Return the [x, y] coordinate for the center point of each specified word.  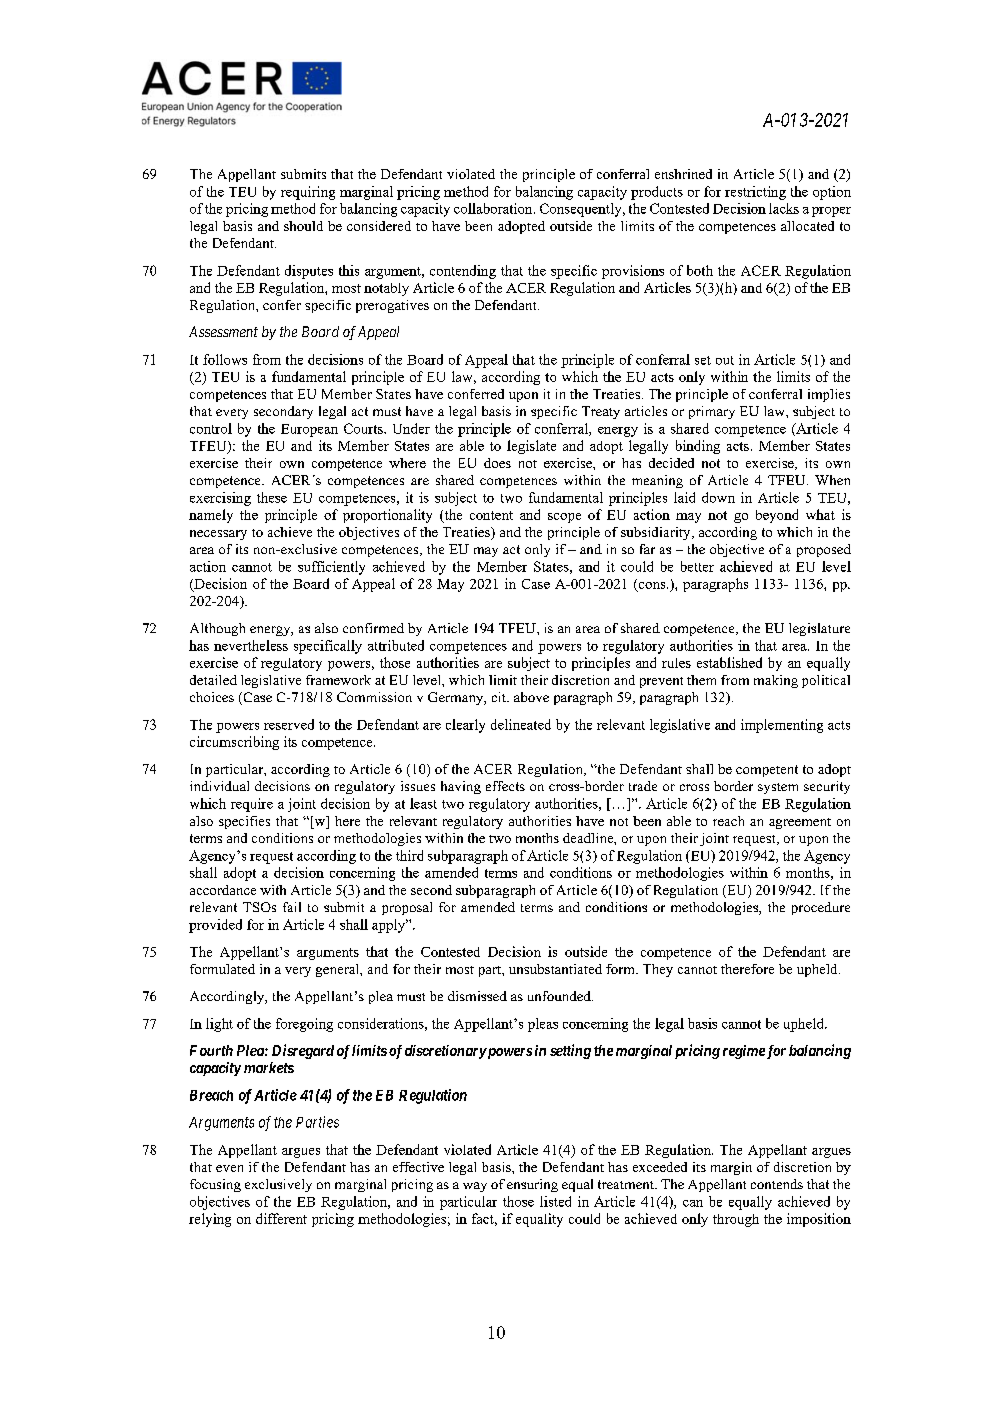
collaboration [494, 208]
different [281, 1218]
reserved [289, 724]
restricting [755, 193]
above [531, 697]
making [776, 681]
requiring [308, 193]
